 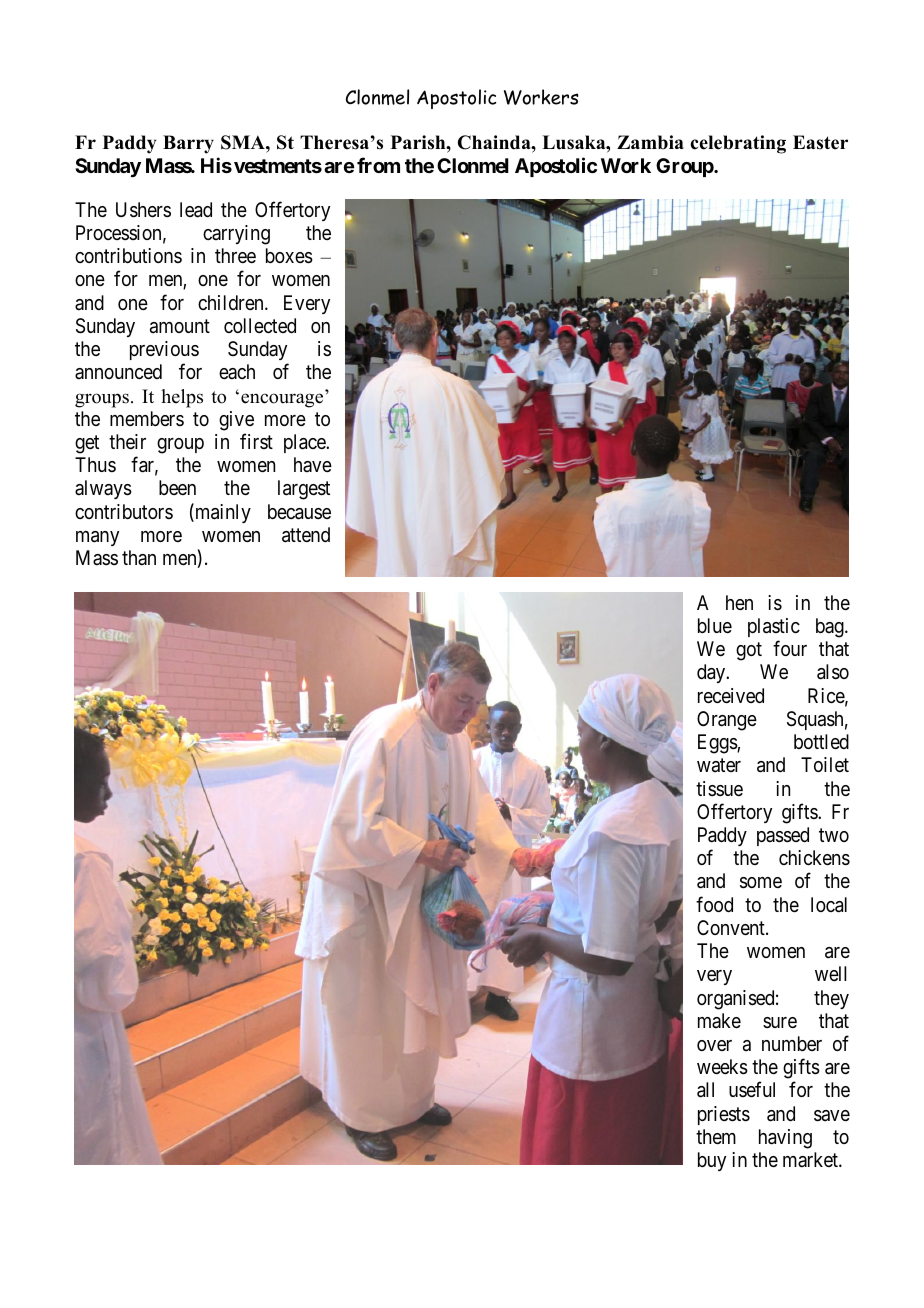 I want to click on have, so click(x=313, y=464).
